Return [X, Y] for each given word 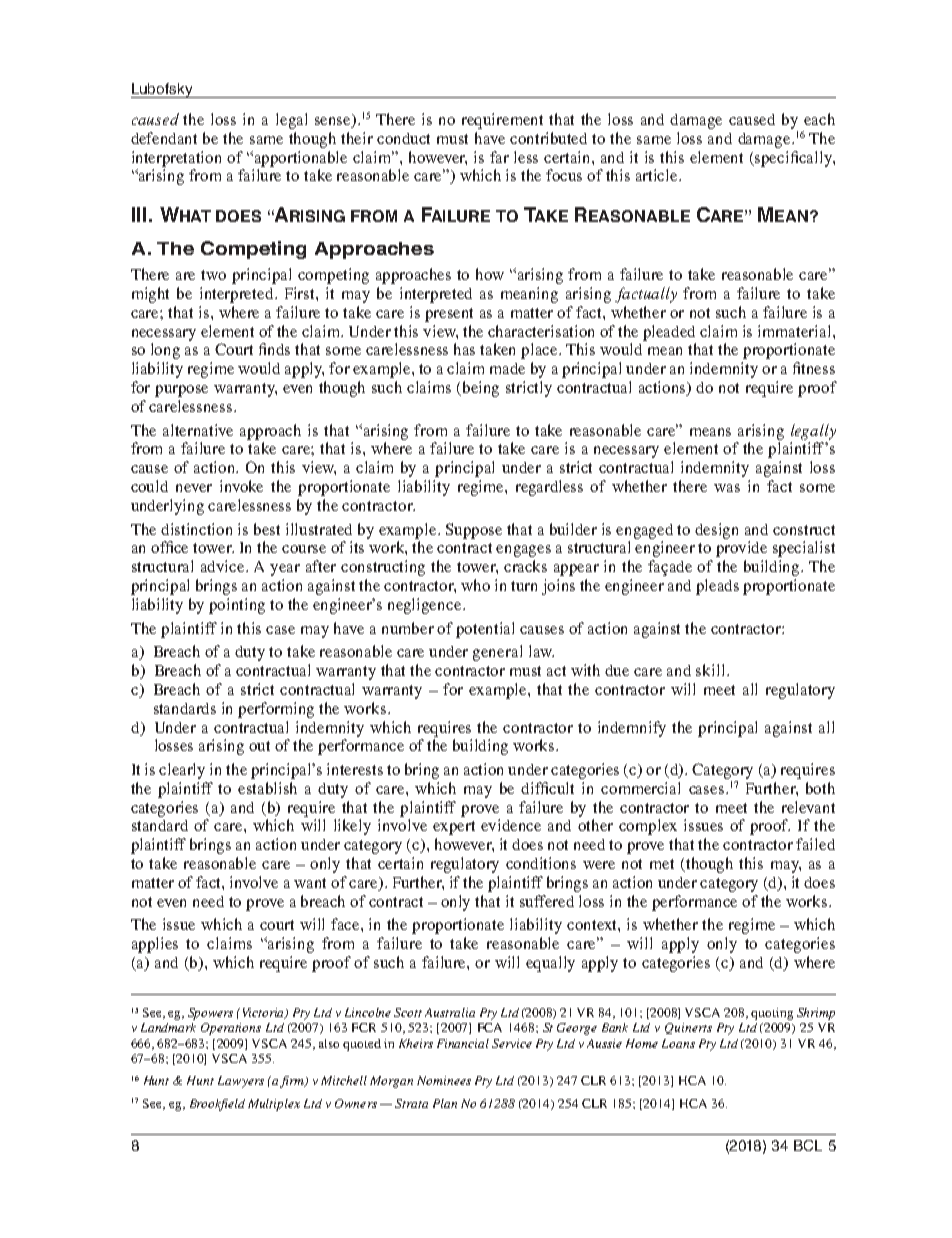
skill [712, 670]
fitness [814, 368]
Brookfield [217, 1105]
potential [485, 630]
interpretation [176, 159]
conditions [541, 863]
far [499, 157]
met [662, 864]
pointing [237, 606]
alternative [198, 430]
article [658, 175]
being [481, 389]
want [310, 883]
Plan [445, 1103]
